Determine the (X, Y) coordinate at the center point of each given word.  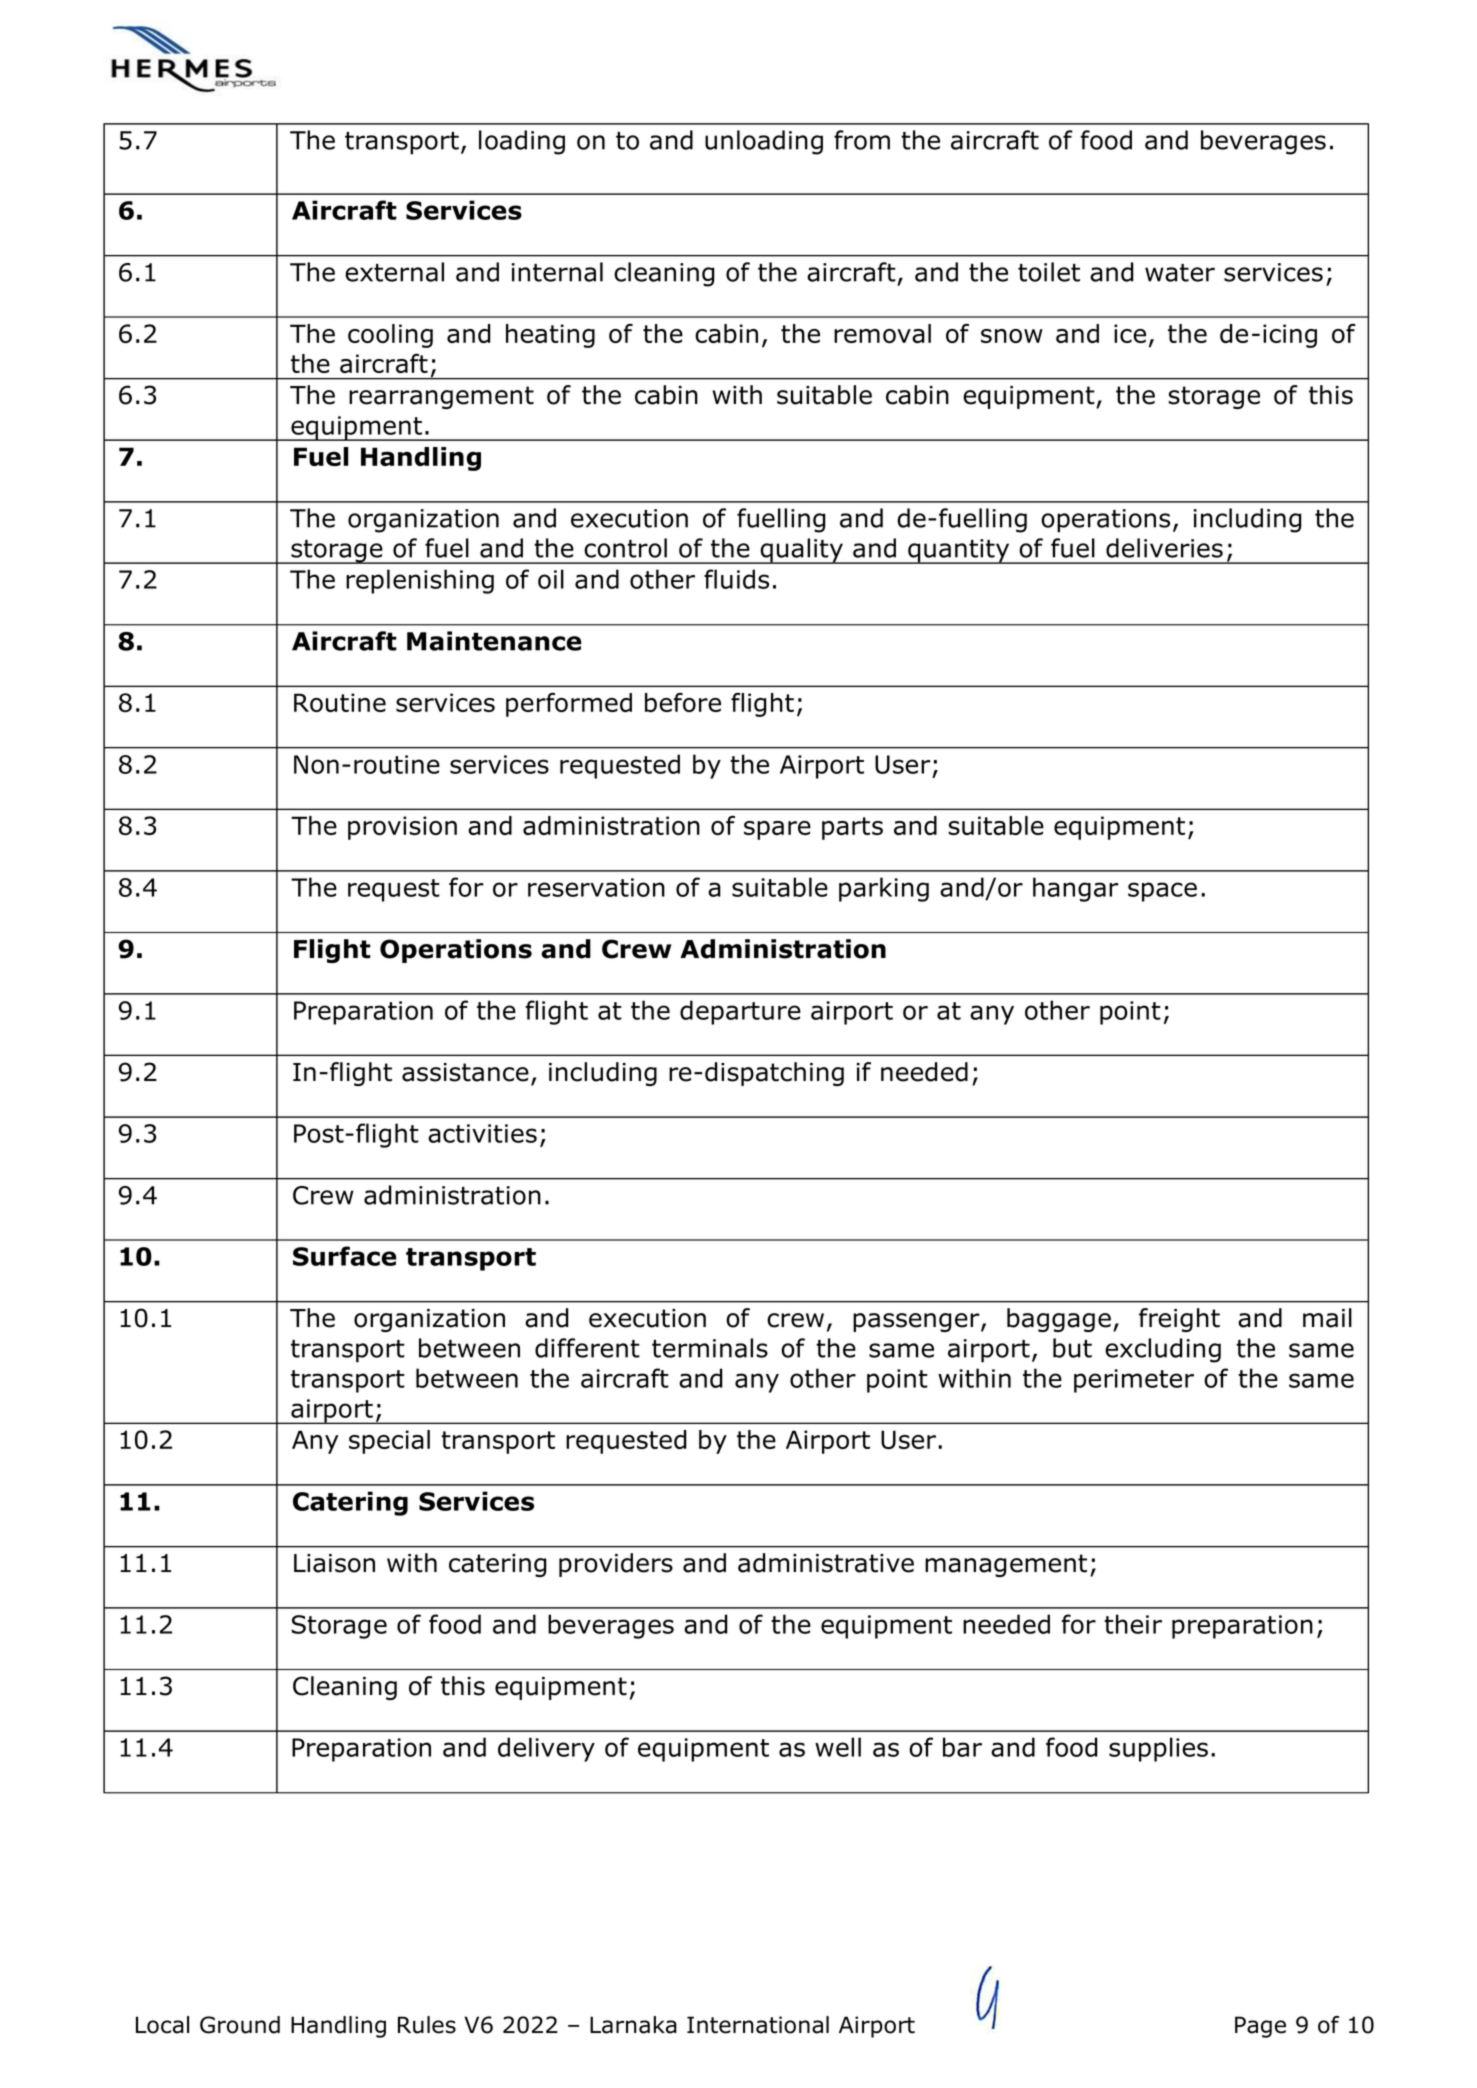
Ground (240, 2025)
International (758, 2025)
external (394, 272)
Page (1260, 2027)
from (862, 140)
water (1180, 273)
